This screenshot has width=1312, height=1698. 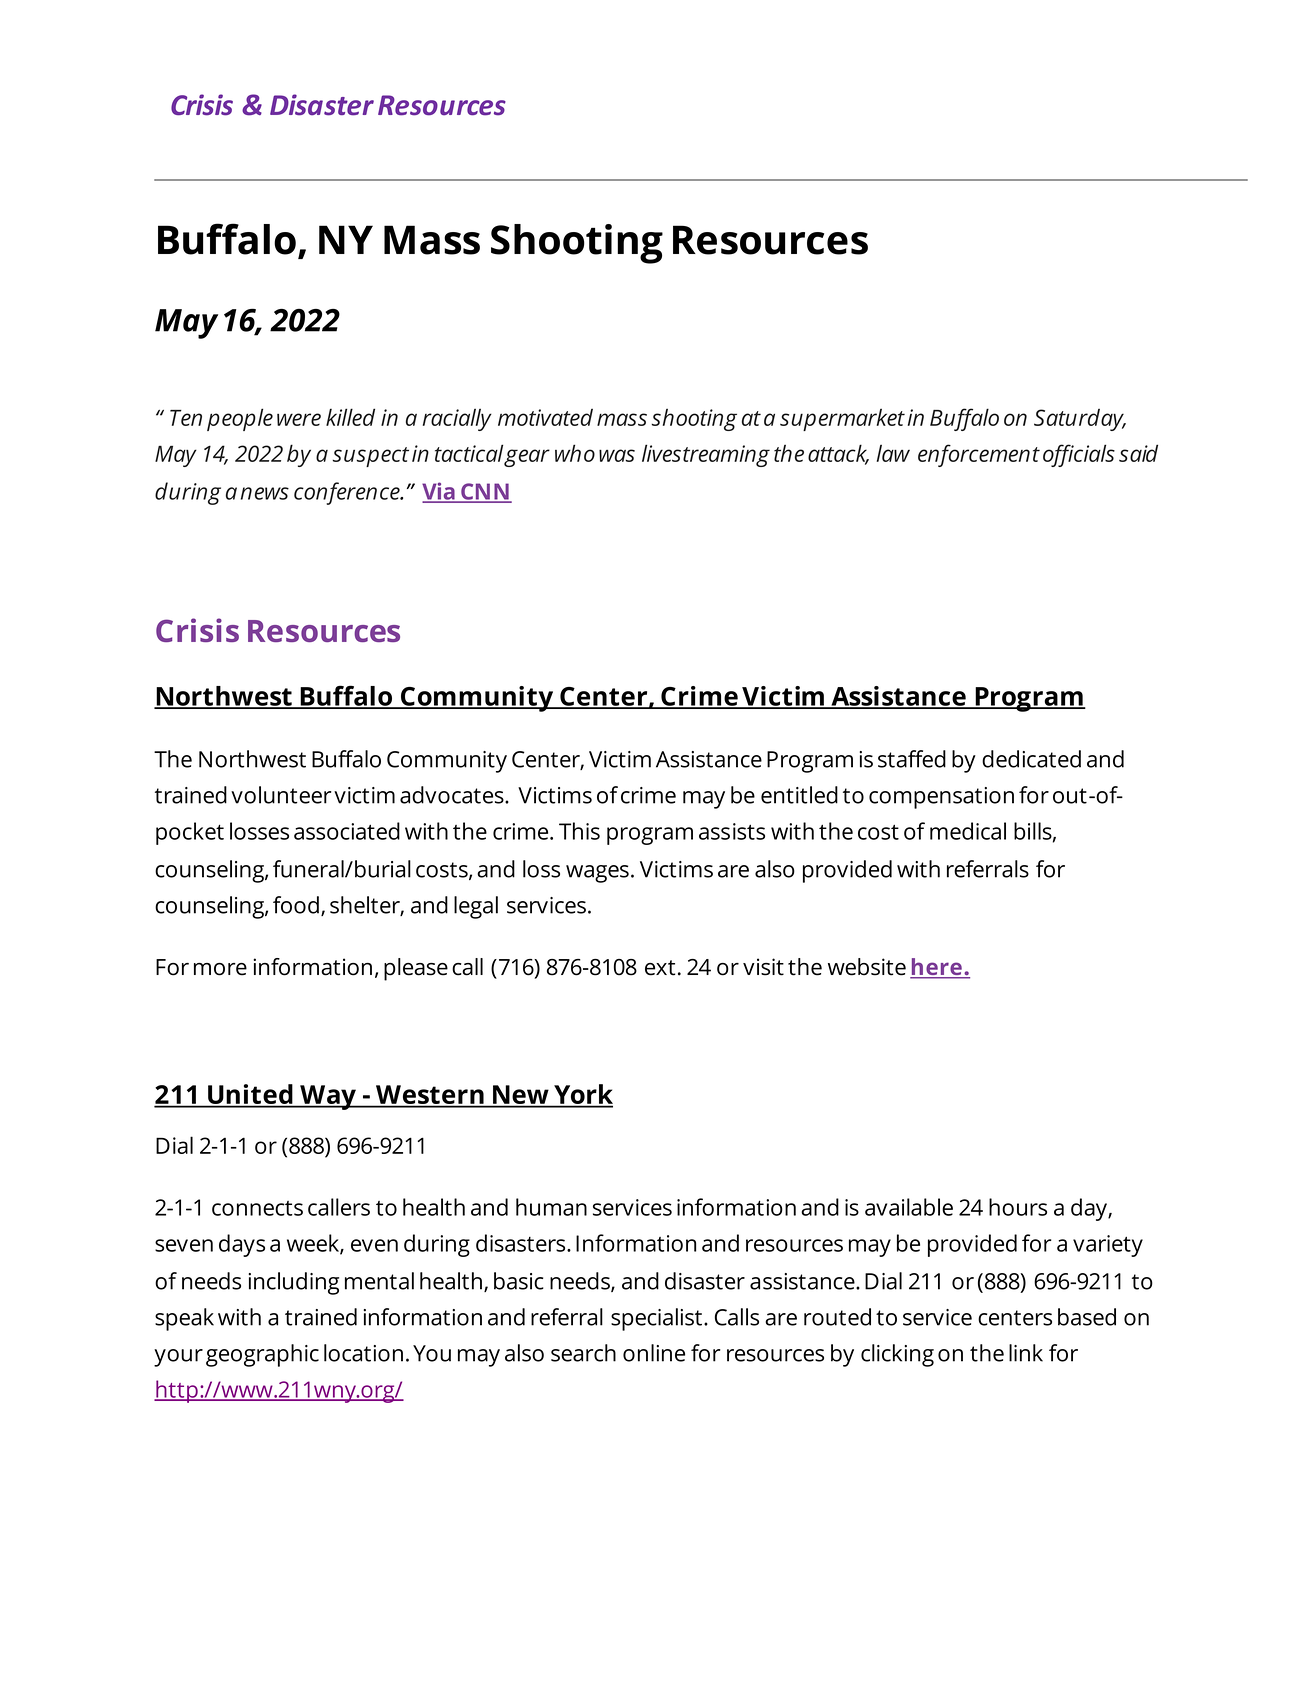 What do you see at coordinates (658, 1319) in the screenshot?
I see `specialist` at bounding box center [658, 1319].
